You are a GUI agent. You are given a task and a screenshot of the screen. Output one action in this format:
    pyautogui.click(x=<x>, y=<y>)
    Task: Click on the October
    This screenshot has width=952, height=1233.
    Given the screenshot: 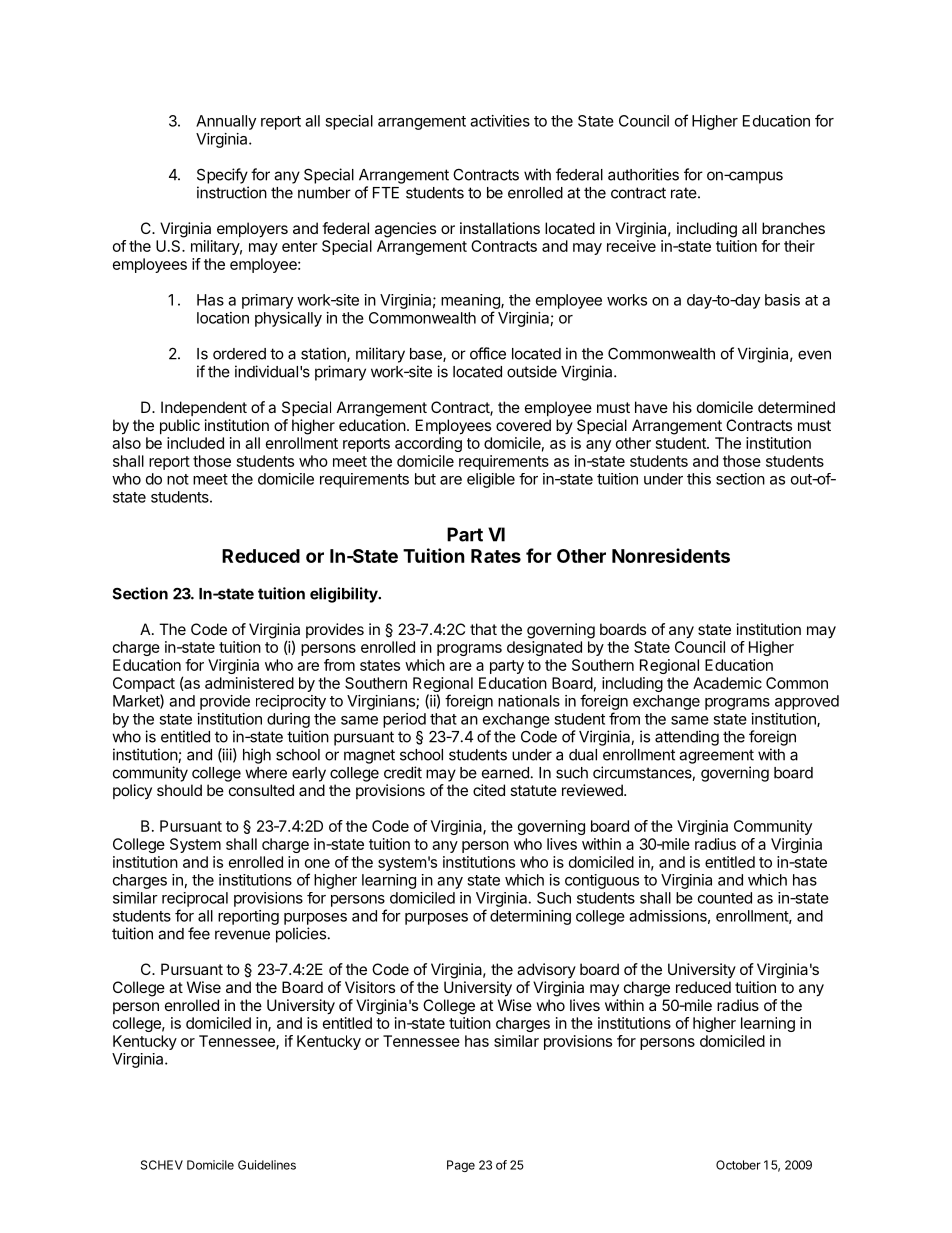 What is the action you would take?
    pyautogui.click(x=738, y=1165)
